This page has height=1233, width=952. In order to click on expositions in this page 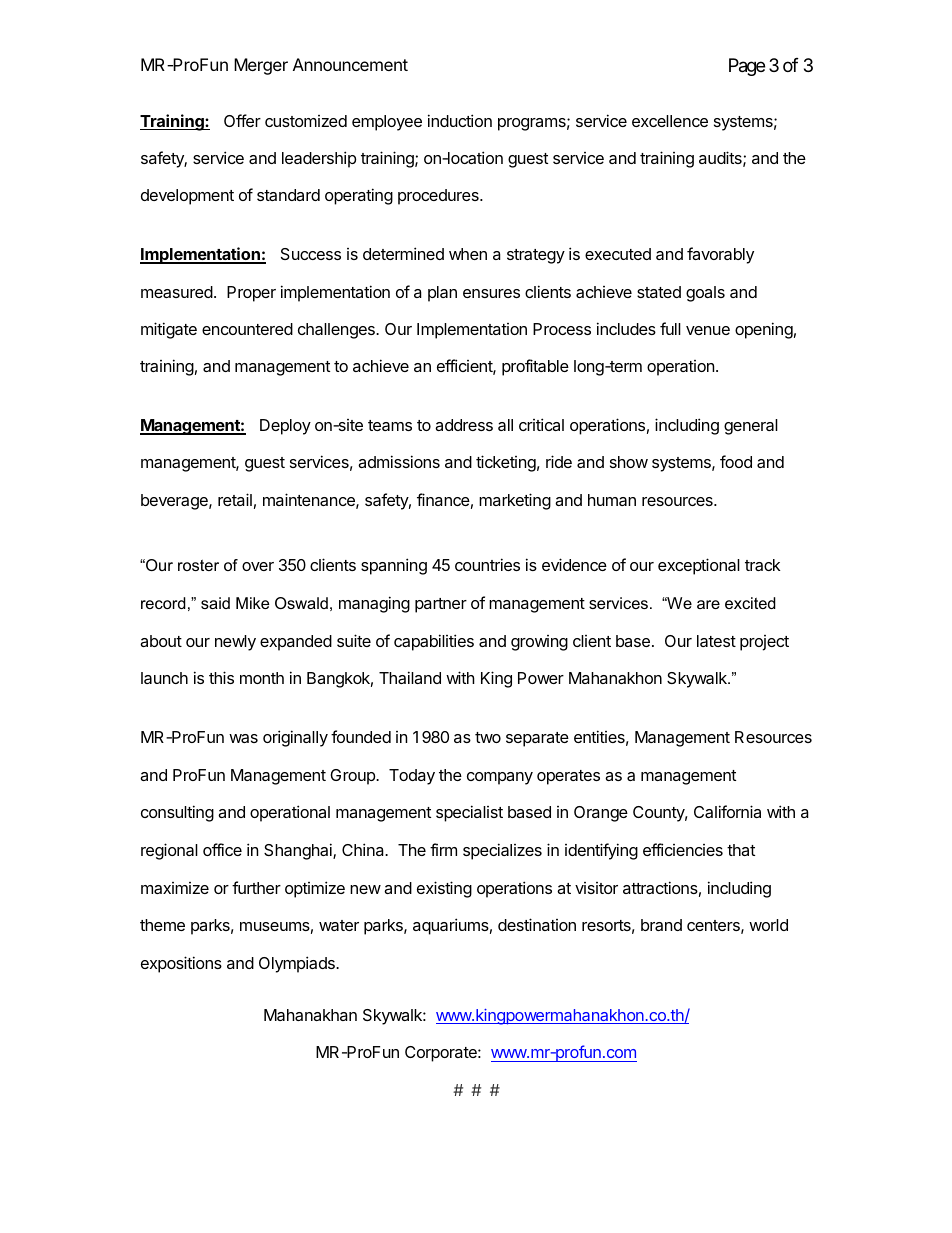, I will do `click(181, 964)`.
